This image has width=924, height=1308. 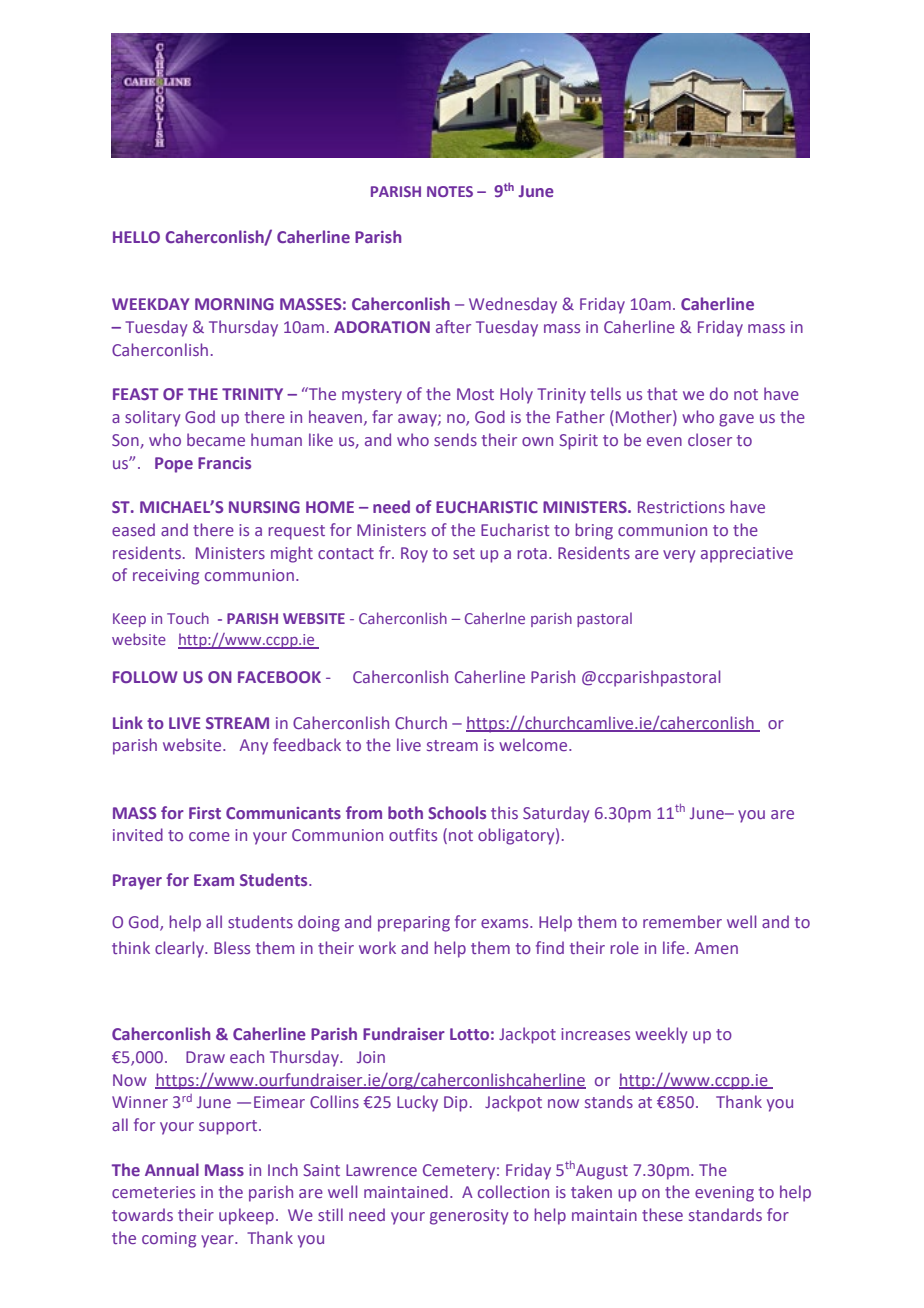 I want to click on generosity, so click(x=469, y=1217).
